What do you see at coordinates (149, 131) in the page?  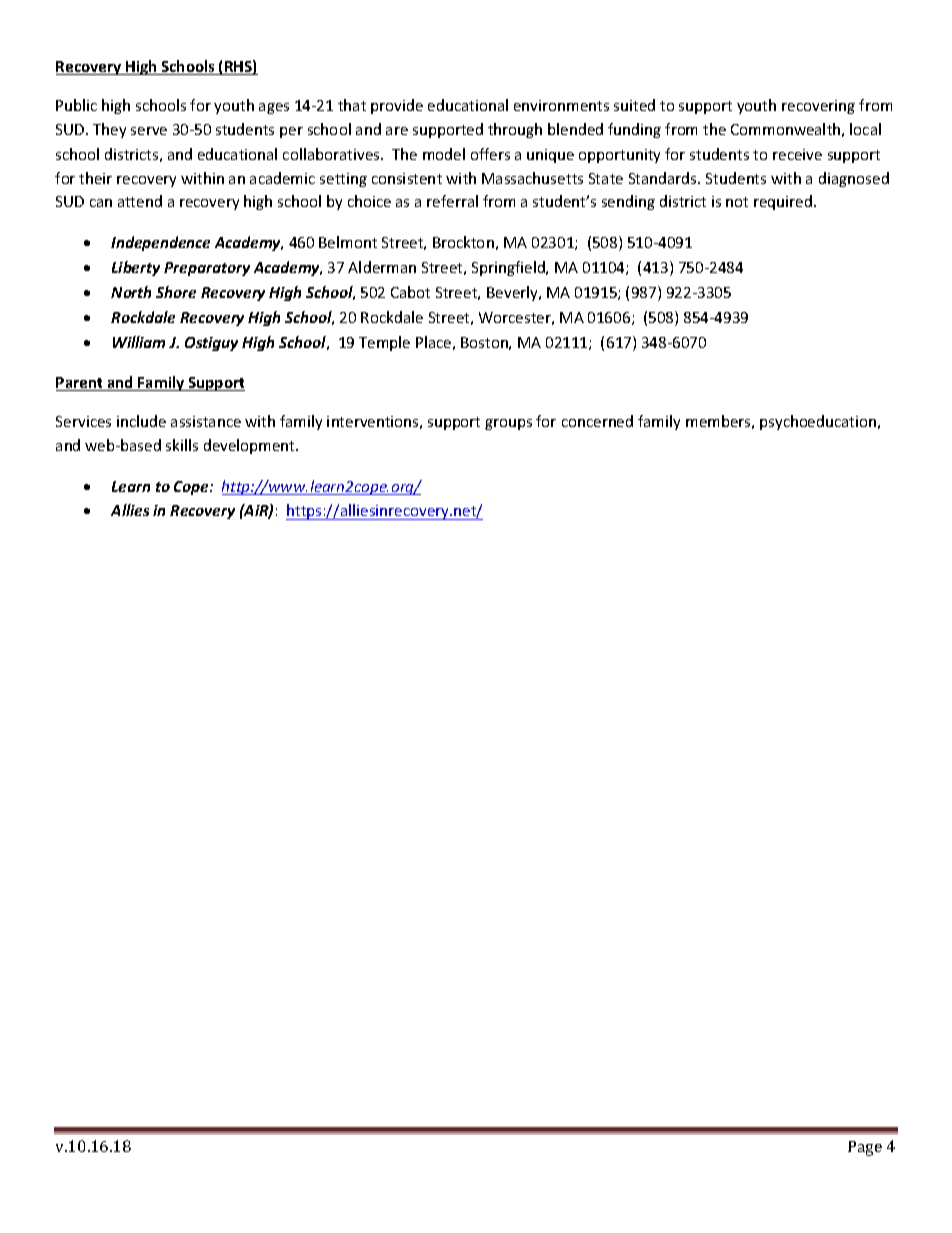 I see `serve` at bounding box center [149, 131].
